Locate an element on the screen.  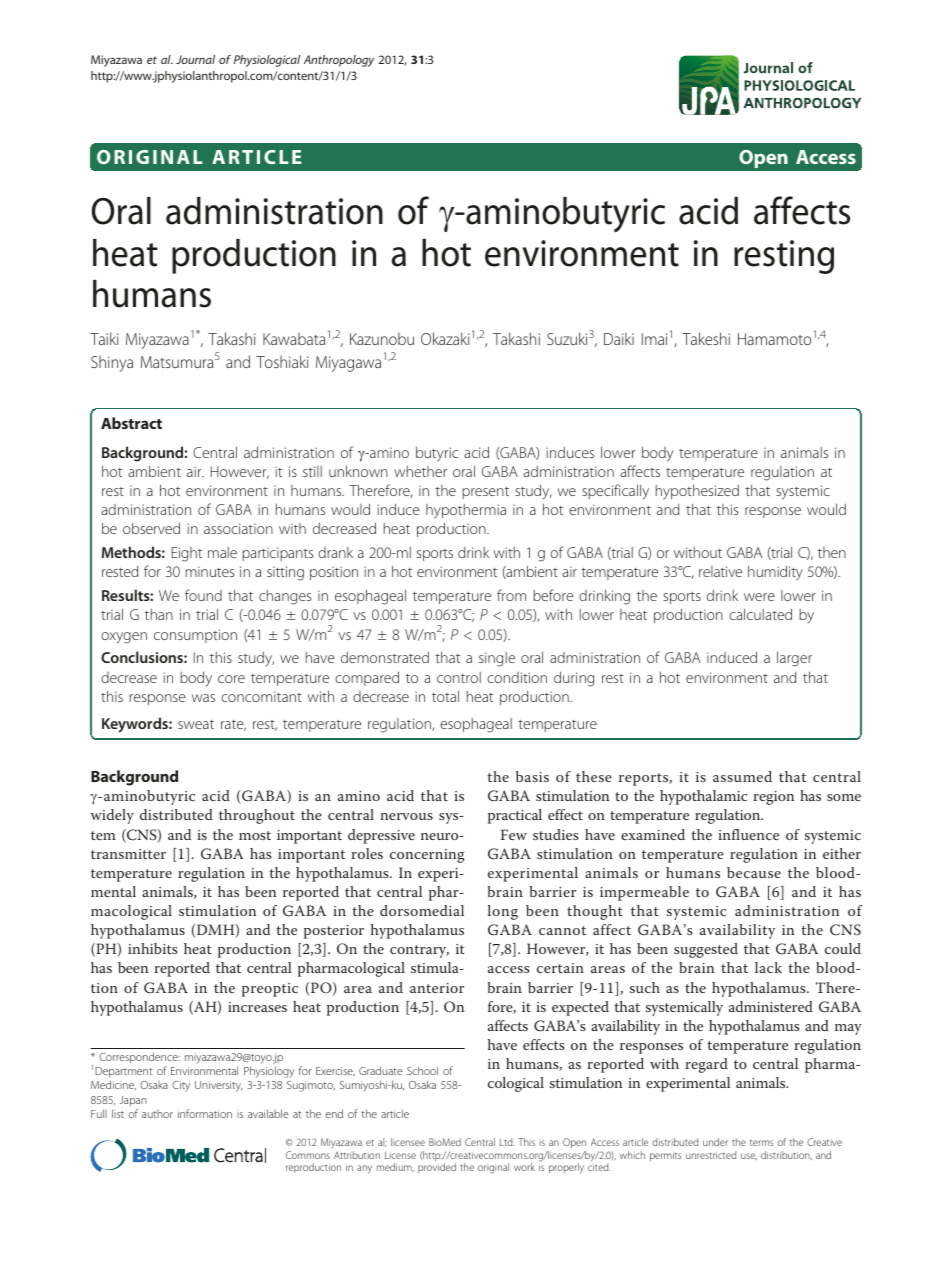
Journal is located at coordinates (195, 59).
